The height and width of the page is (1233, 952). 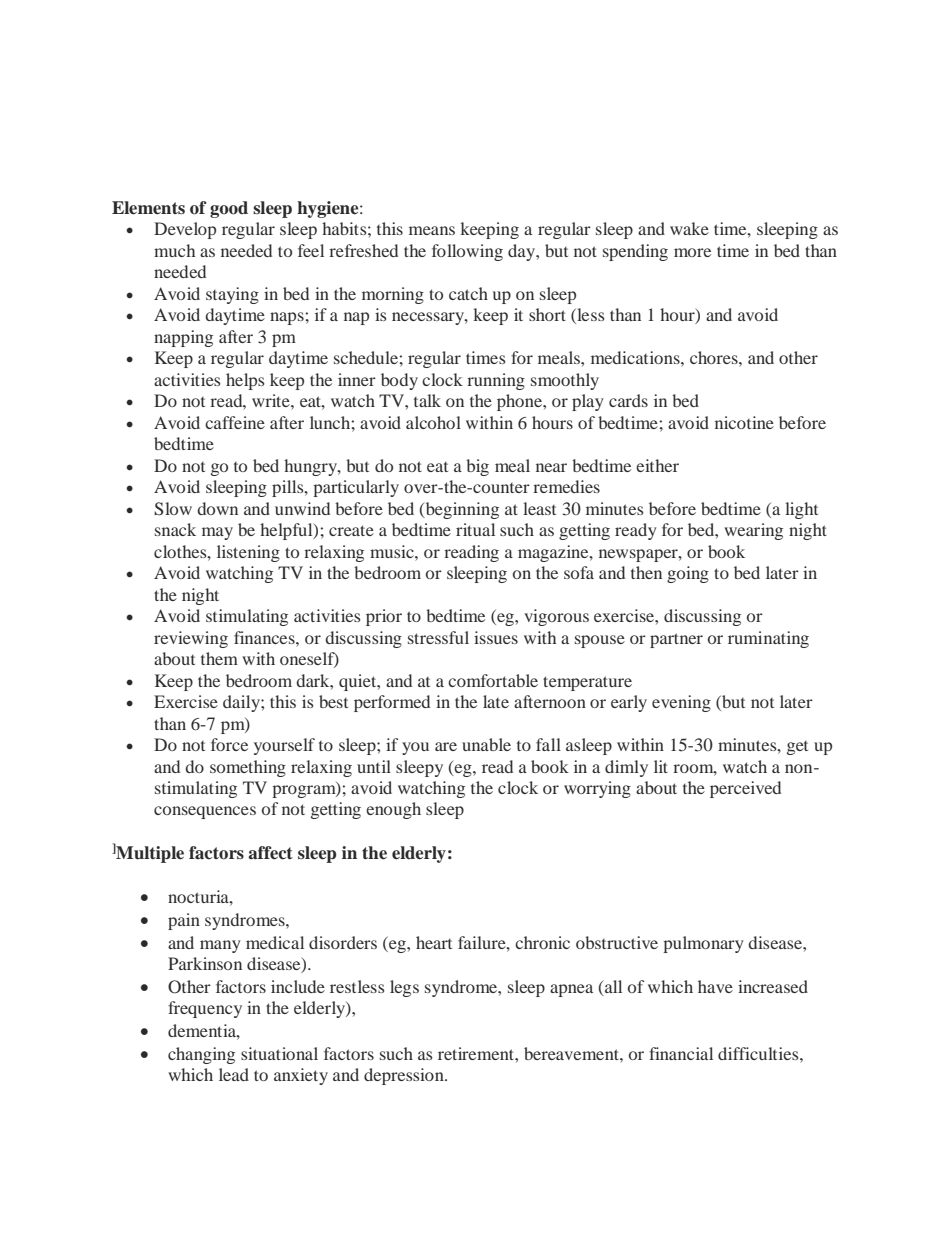 What do you see at coordinates (229, 209) in the page?
I see `good` at bounding box center [229, 209].
